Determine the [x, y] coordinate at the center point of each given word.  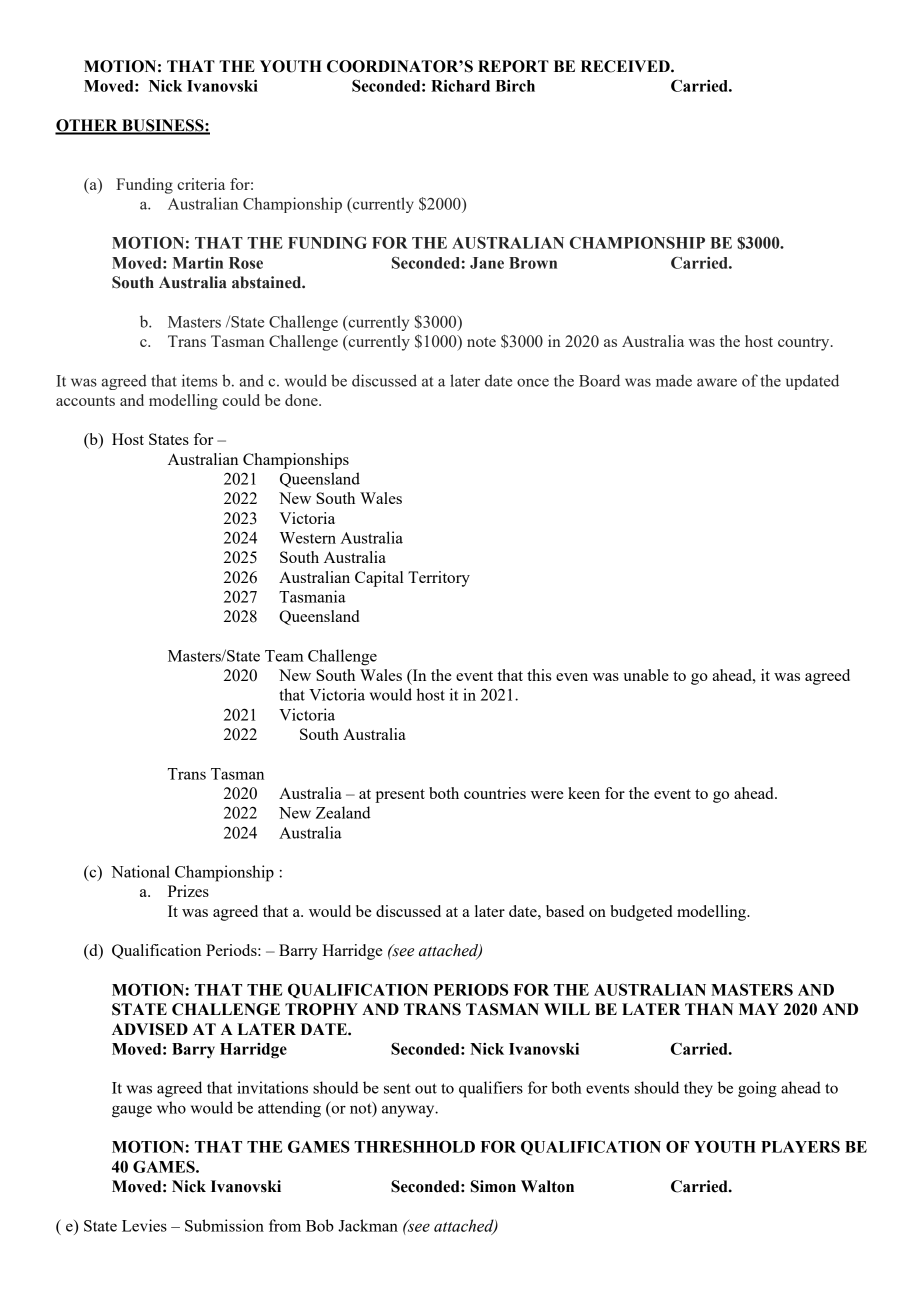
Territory [439, 579]
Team [284, 656]
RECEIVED [626, 66]
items [199, 380]
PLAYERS [800, 1146]
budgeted [641, 913]
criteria [201, 184]
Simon [493, 1186]
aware [717, 382]
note [481, 342]
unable [646, 675]
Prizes [188, 891]
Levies [144, 1225]
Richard [460, 86]
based [565, 911]
